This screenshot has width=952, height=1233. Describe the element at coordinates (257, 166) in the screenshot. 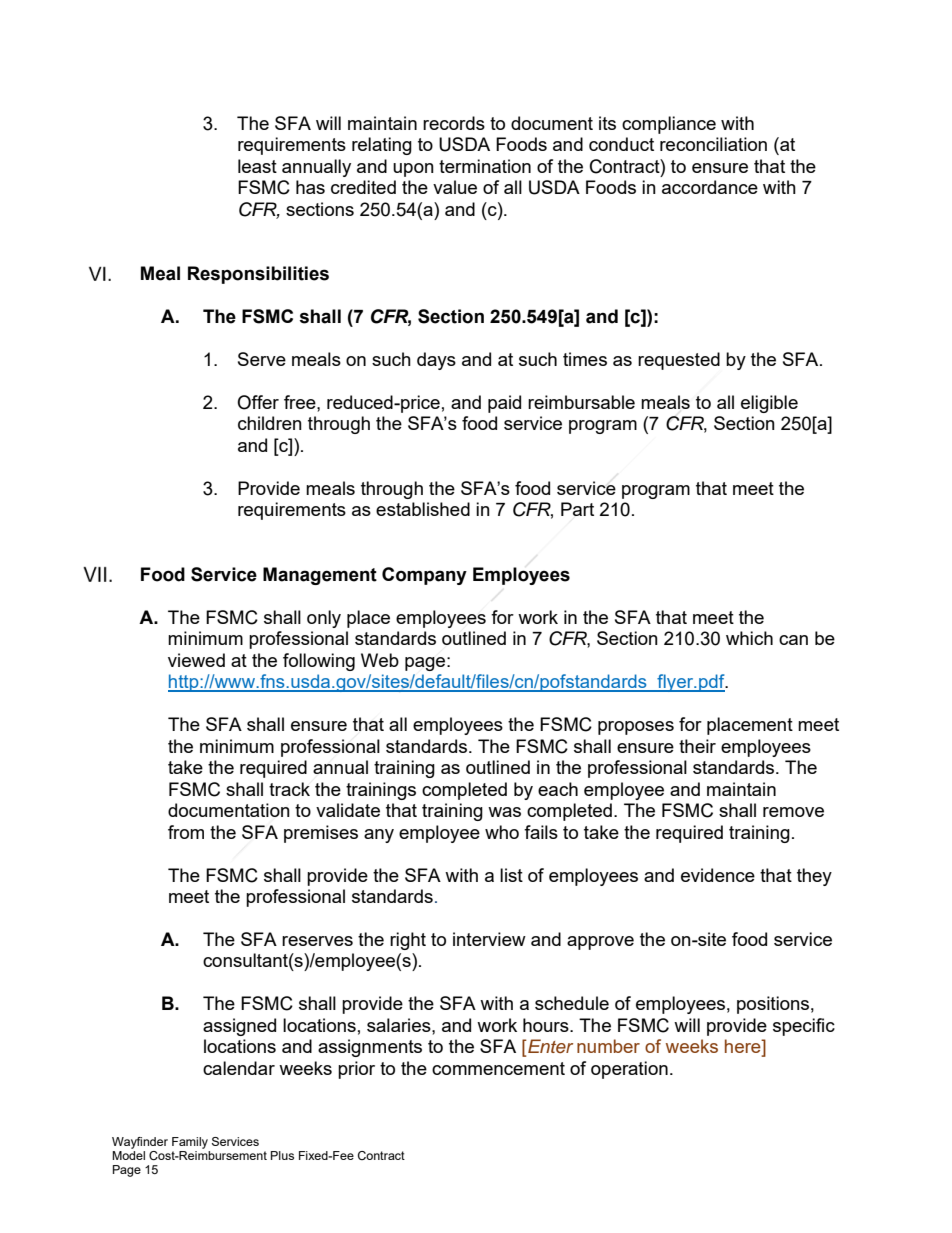

I see `least` at that location.
